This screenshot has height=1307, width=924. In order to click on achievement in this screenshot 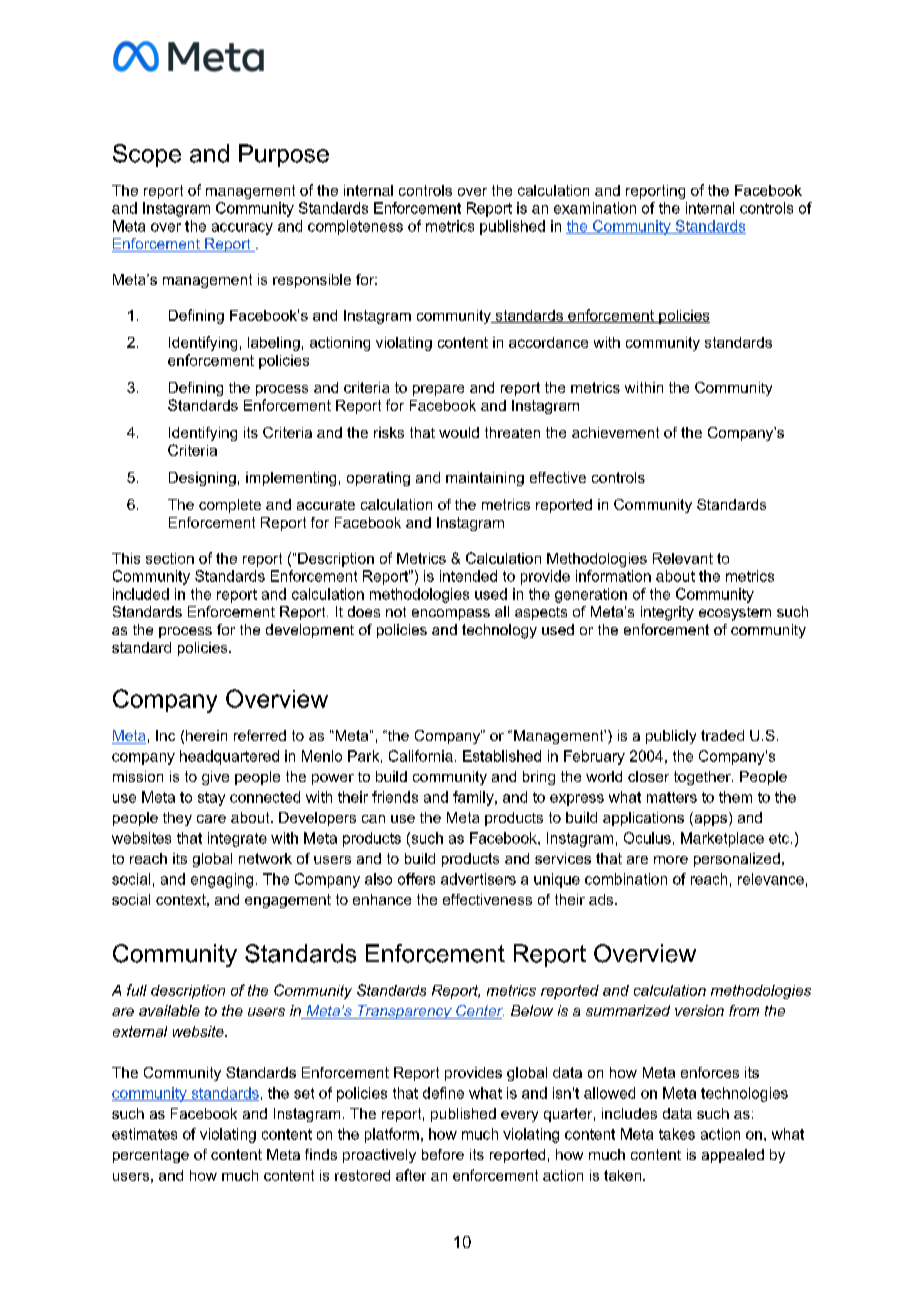, I will do `click(615, 432)`.
